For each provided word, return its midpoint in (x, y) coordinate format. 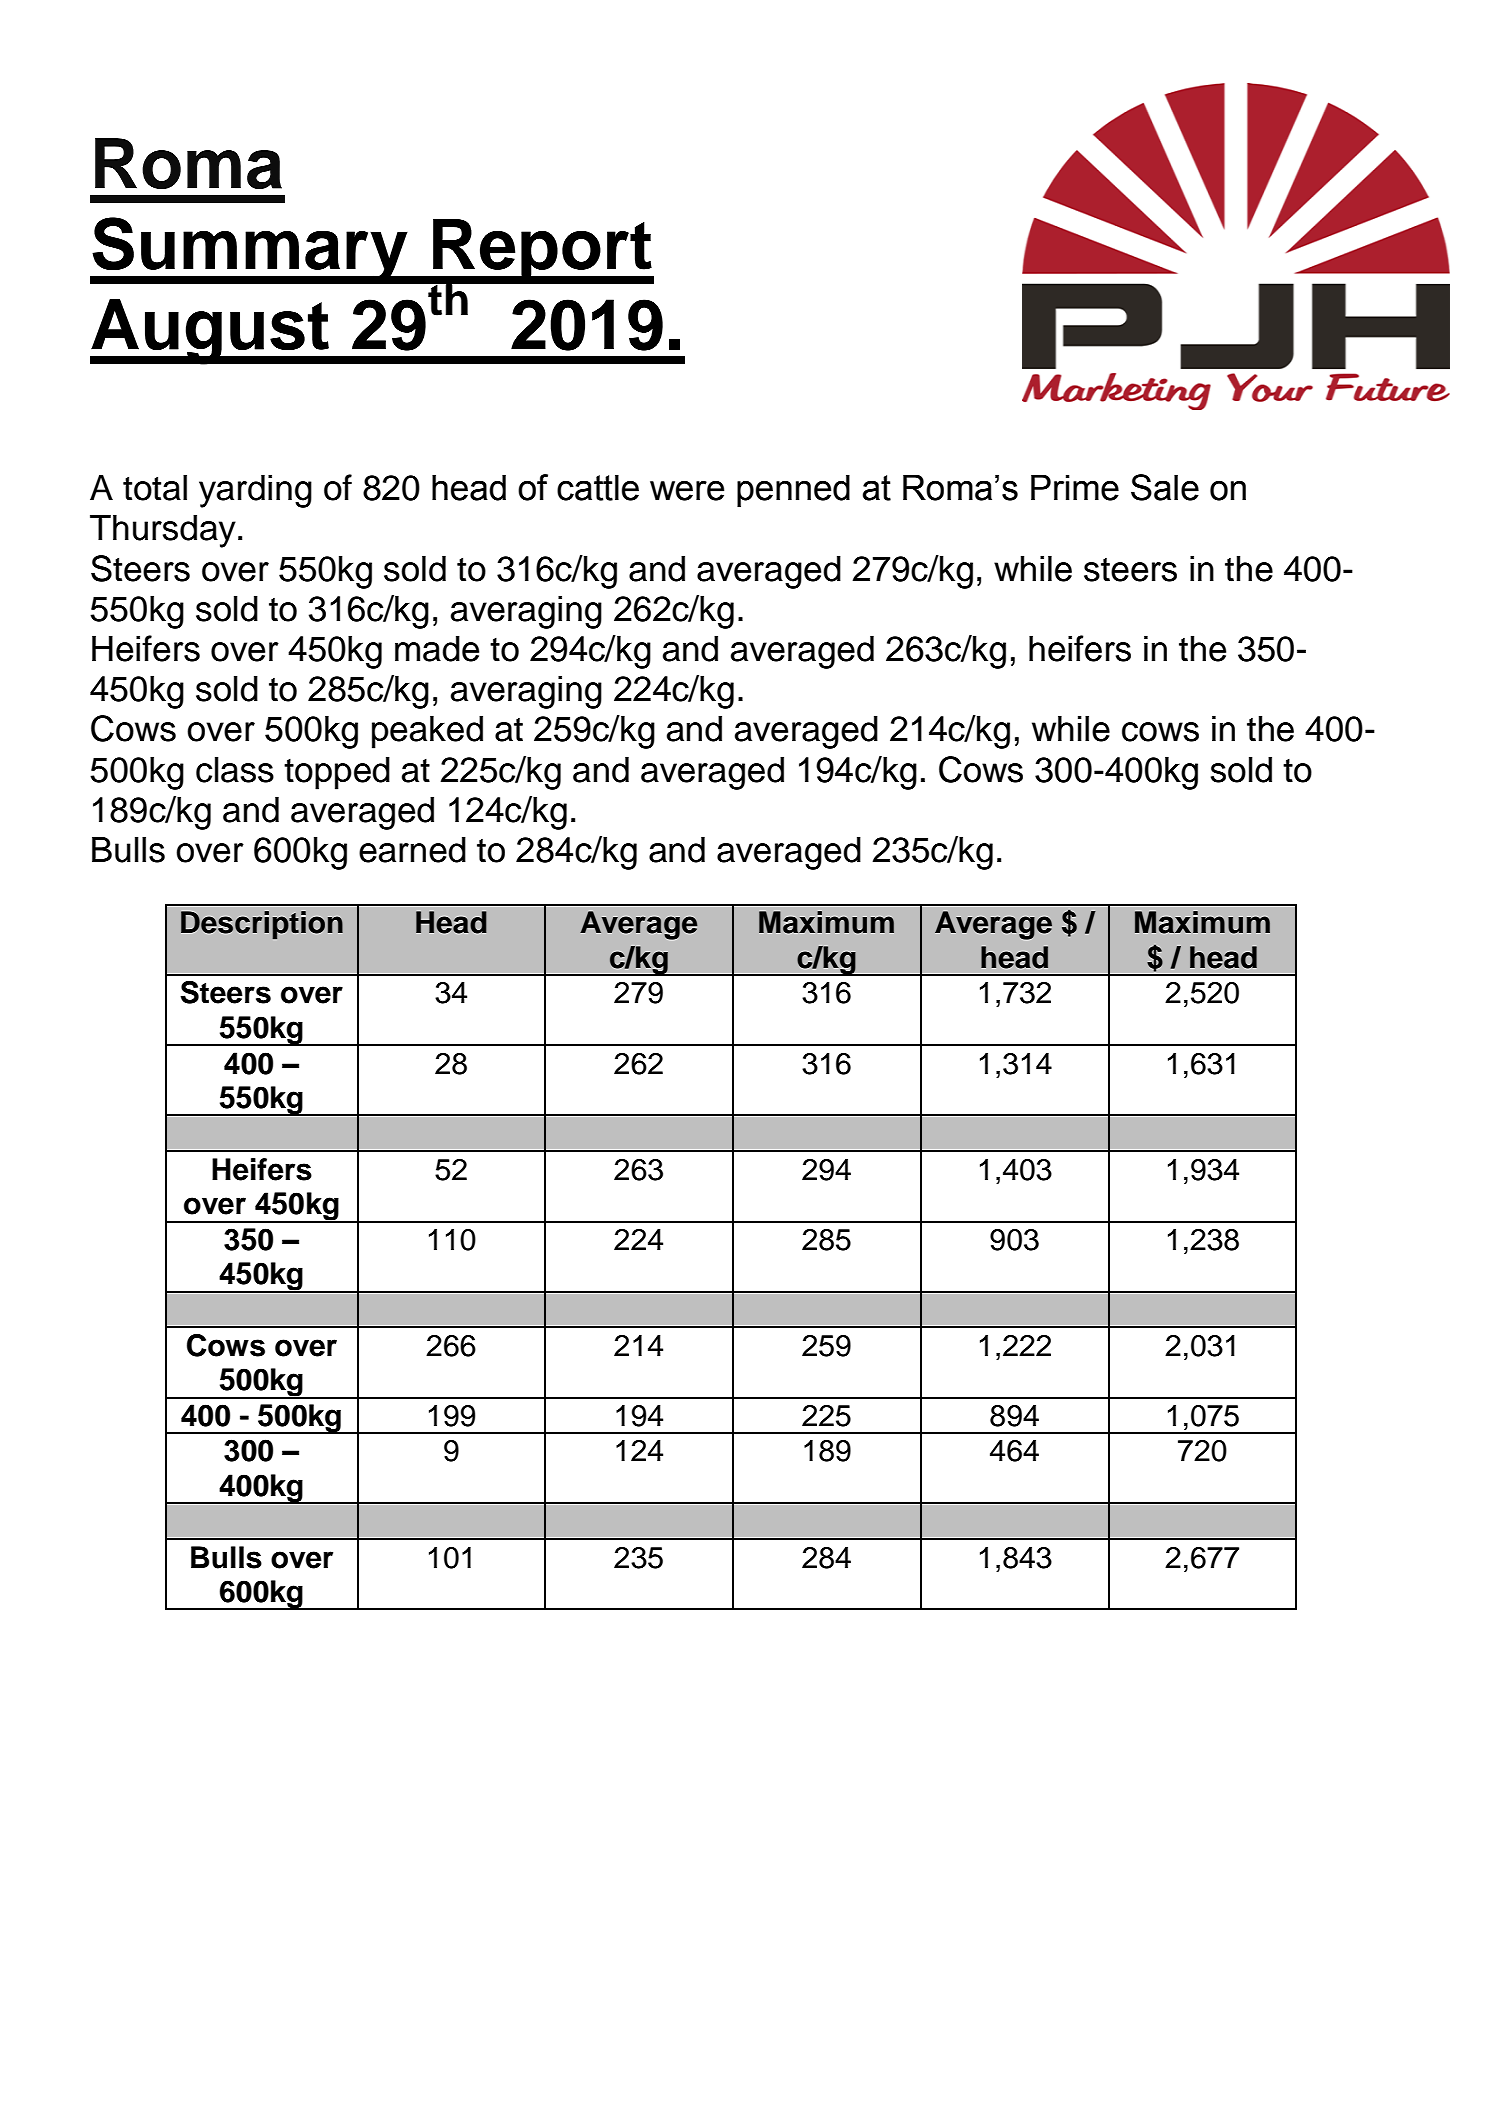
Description (262, 925)
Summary (250, 250)
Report (542, 252)
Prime (1075, 487)
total (155, 487)
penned (793, 490)
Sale (1165, 487)
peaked (427, 732)
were (687, 491)
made (437, 648)
